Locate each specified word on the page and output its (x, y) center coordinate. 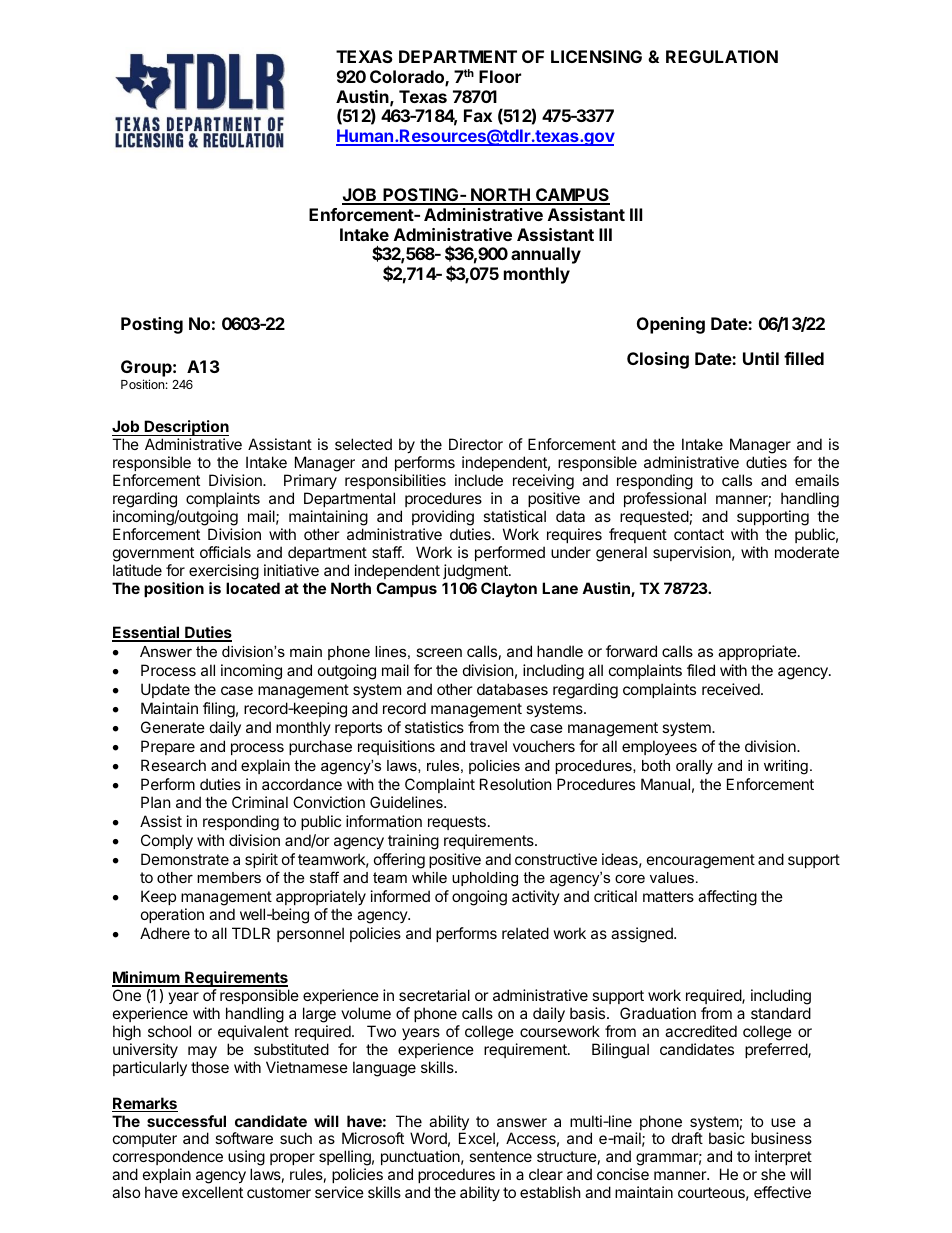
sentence (500, 1156)
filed (701, 670)
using (246, 1159)
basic (727, 1138)
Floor (500, 76)
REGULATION (722, 56)
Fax (478, 115)
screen (439, 652)
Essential (147, 633)
